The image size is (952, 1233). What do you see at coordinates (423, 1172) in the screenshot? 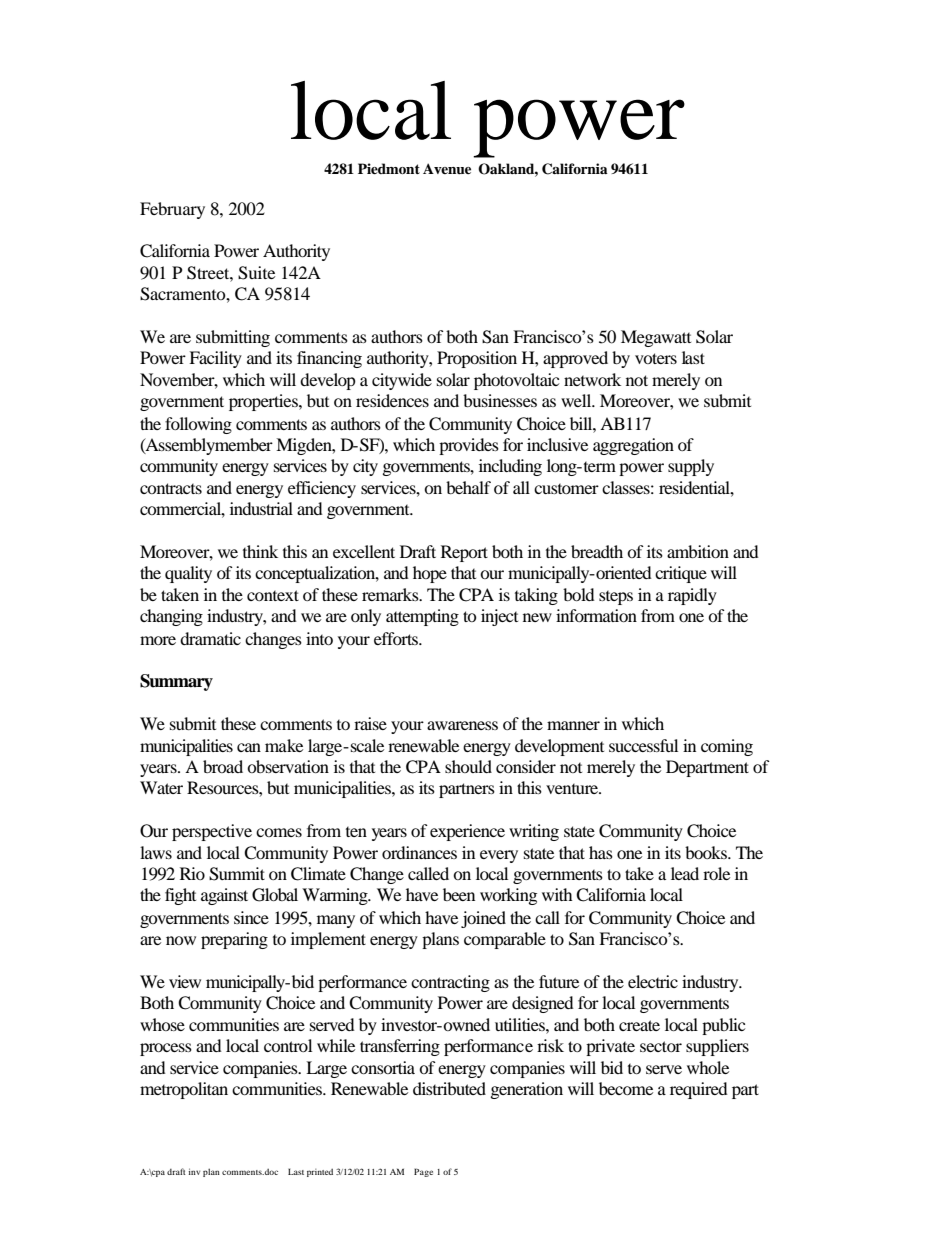
I see `Page` at bounding box center [423, 1172].
